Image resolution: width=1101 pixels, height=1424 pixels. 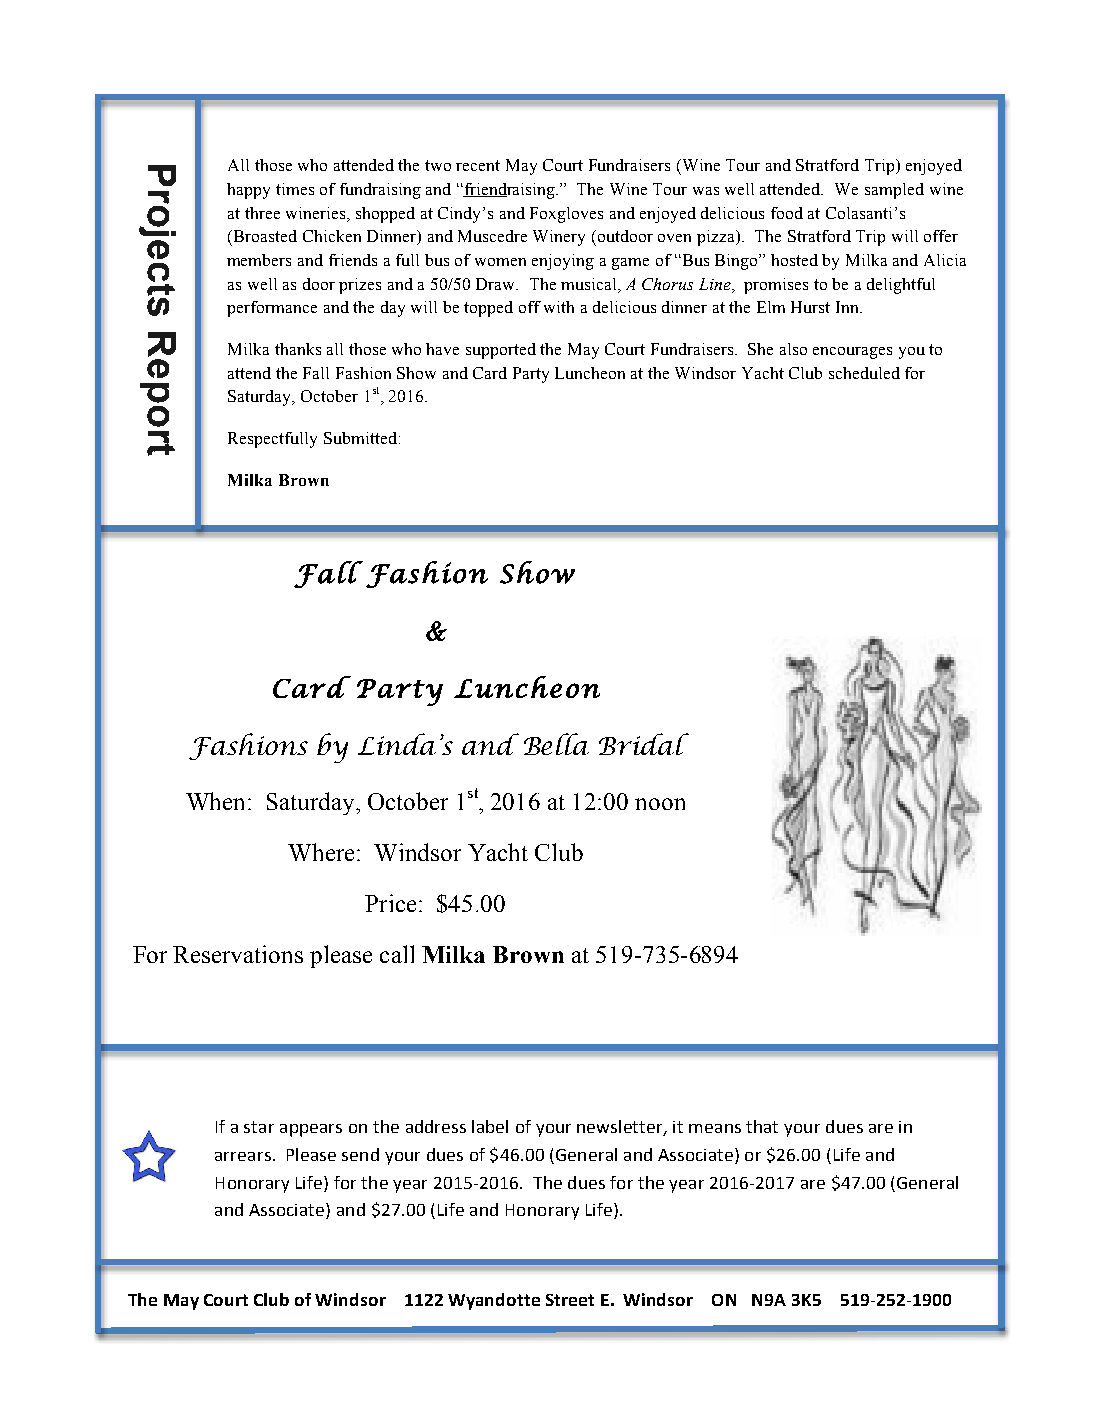 I want to click on scheduled, so click(x=864, y=373).
